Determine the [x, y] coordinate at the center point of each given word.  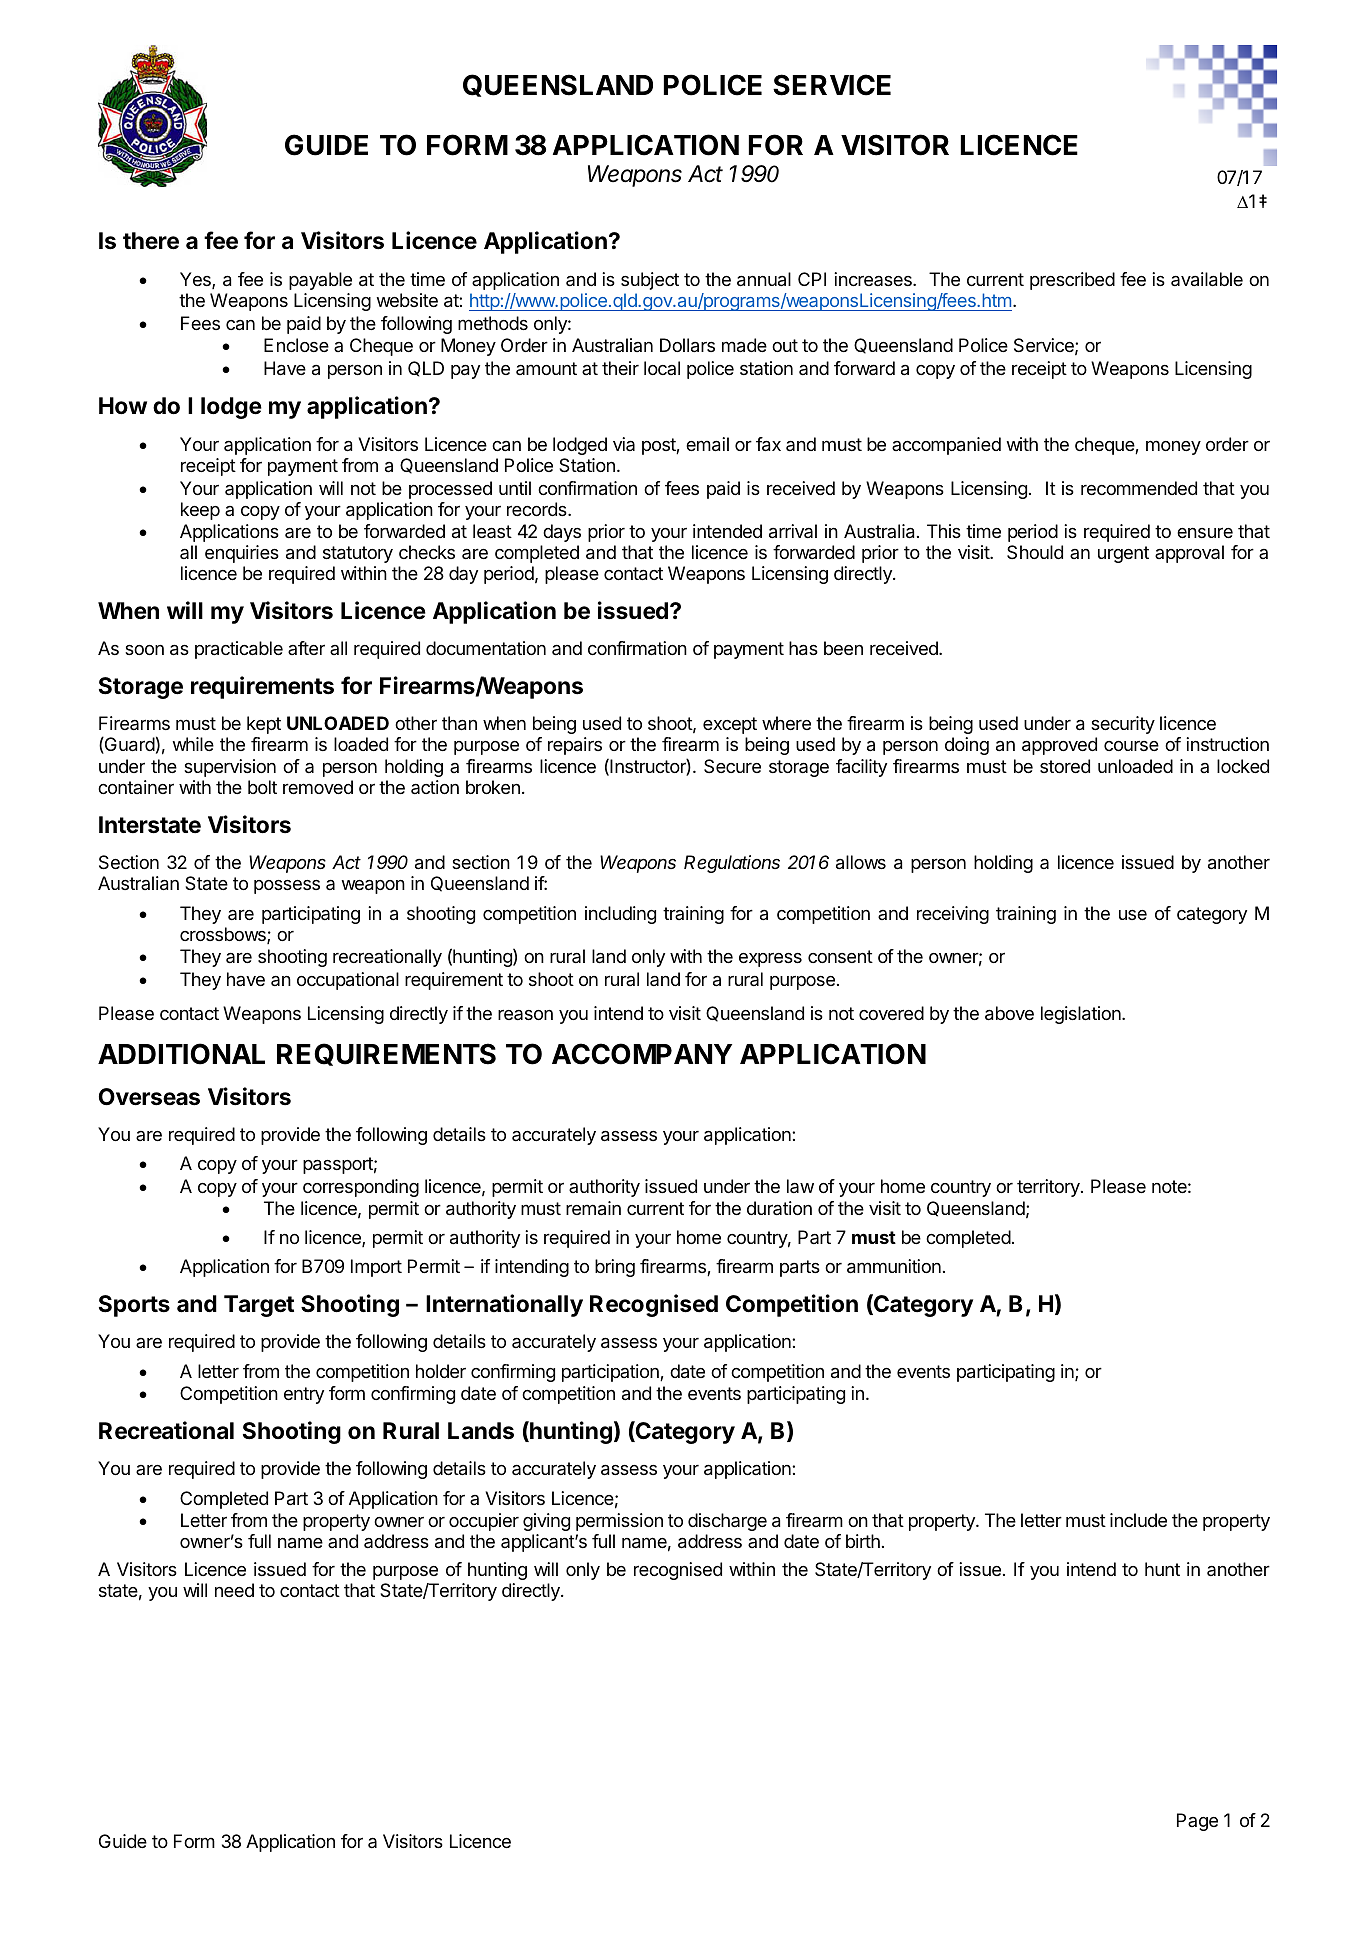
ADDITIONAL [181, 1054]
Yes [196, 280]
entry [304, 1395]
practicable [239, 650]
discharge [727, 1522]
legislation [1082, 1015]
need [234, 1590]
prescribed [1072, 281]
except [730, 725]
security [1123, 725]
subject [650, 281]
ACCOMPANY [642, 1054]
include [1138, 1520]
